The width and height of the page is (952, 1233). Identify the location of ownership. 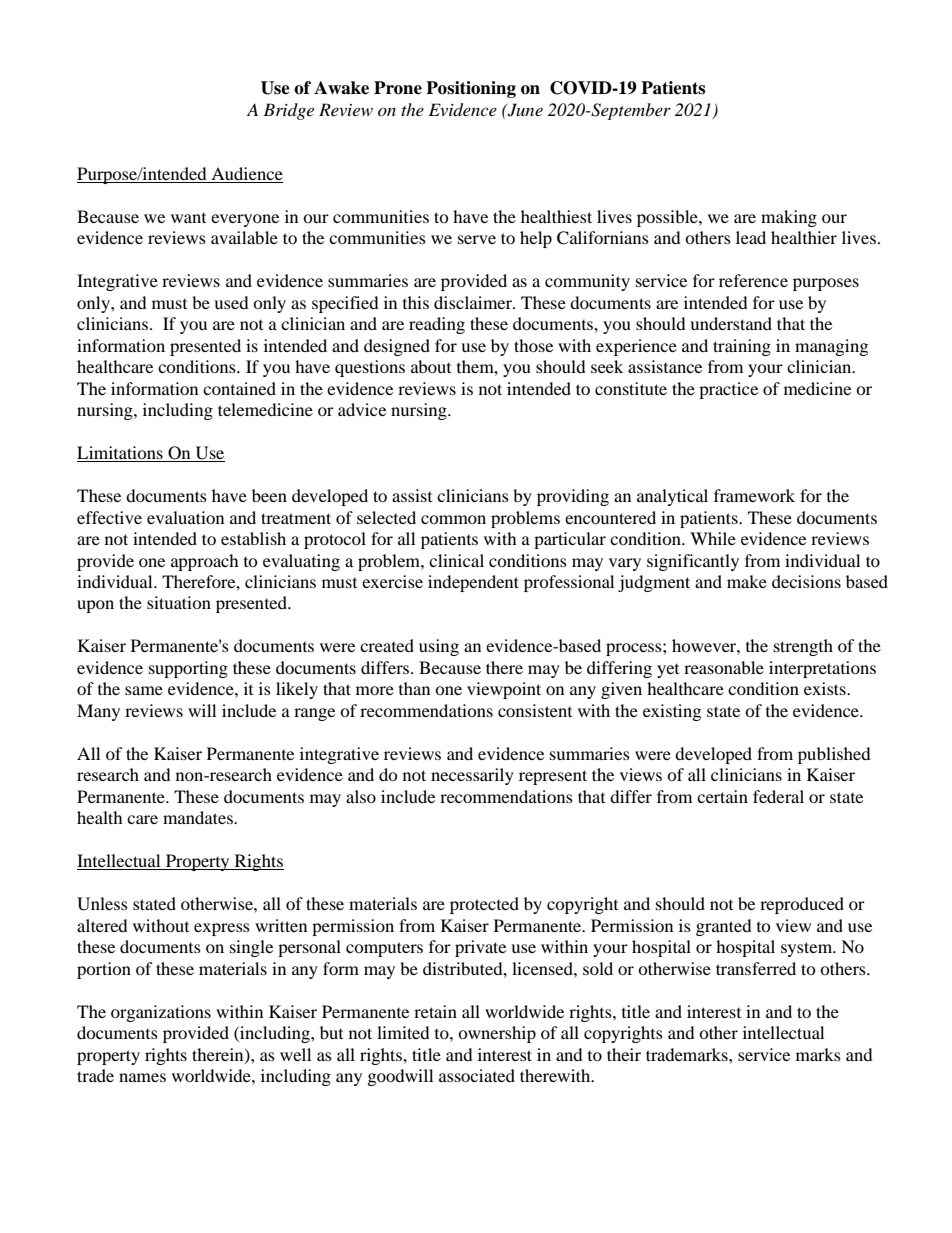
(497, 1034).
